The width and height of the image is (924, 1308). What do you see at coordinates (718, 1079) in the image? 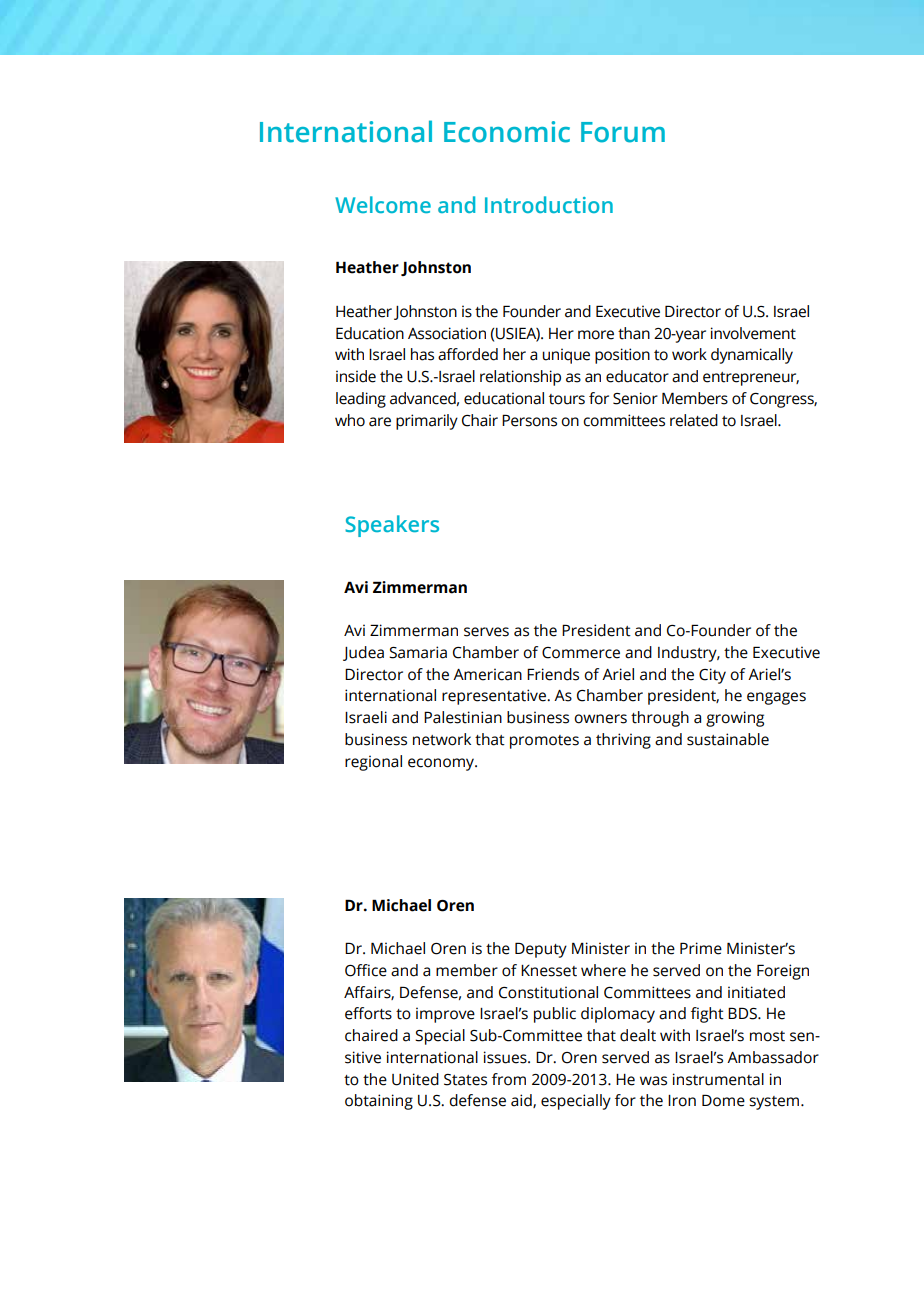
I see `instrumental` at bounding box center [718, 1079].
